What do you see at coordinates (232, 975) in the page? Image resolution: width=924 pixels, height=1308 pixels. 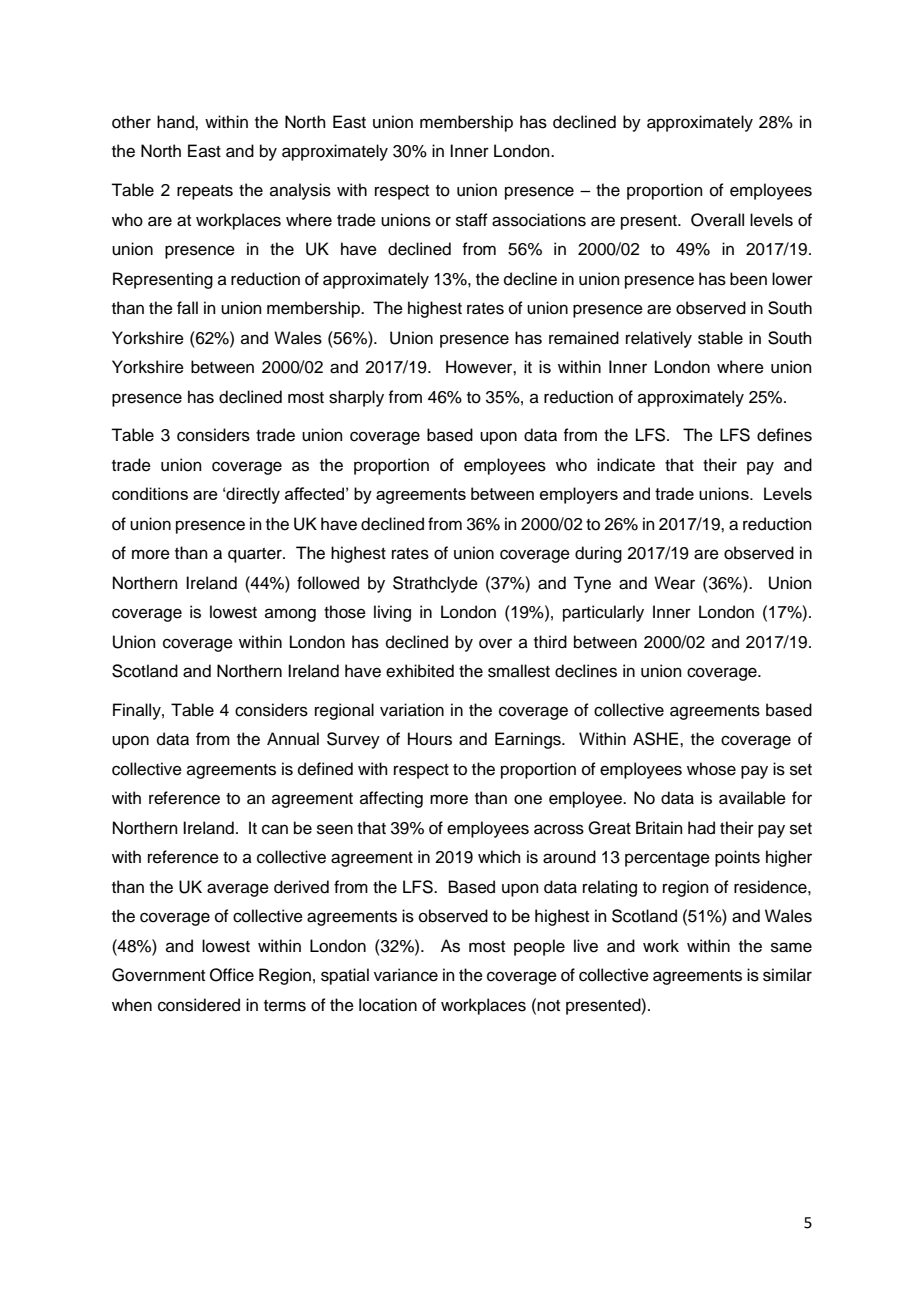 I see `Office` at bounding box center [232, 975].
